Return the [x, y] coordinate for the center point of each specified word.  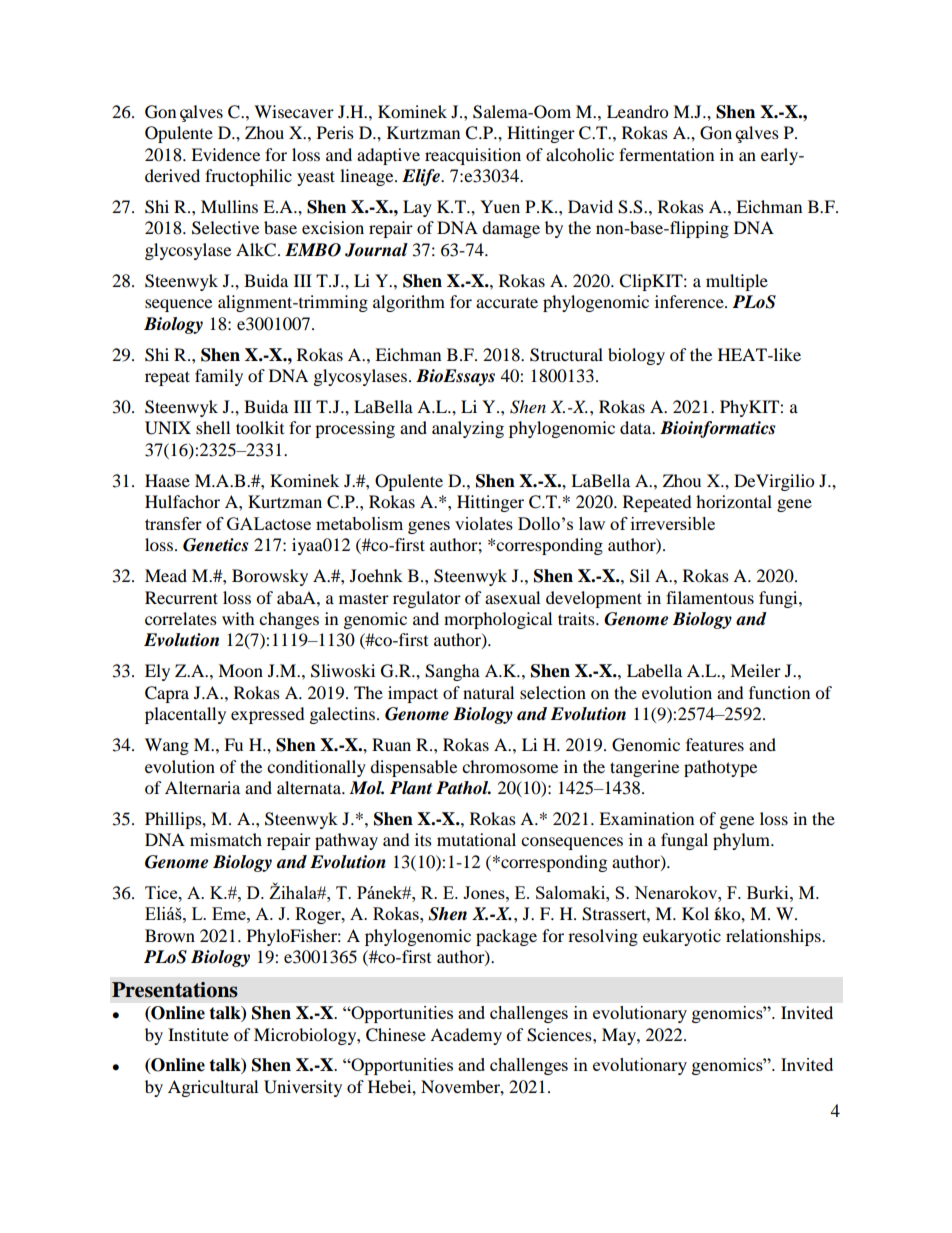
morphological [498, 620]
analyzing [468, 429]
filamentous [710, 597]
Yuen [500, 206]
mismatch [226, 839]
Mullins [229, 206]
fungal [684, 841]
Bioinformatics [717, 429]
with [238, 618]
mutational [476, 839]
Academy [466, 1036]
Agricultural [213, 1088]
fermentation [666, 154]
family [219, 377]
